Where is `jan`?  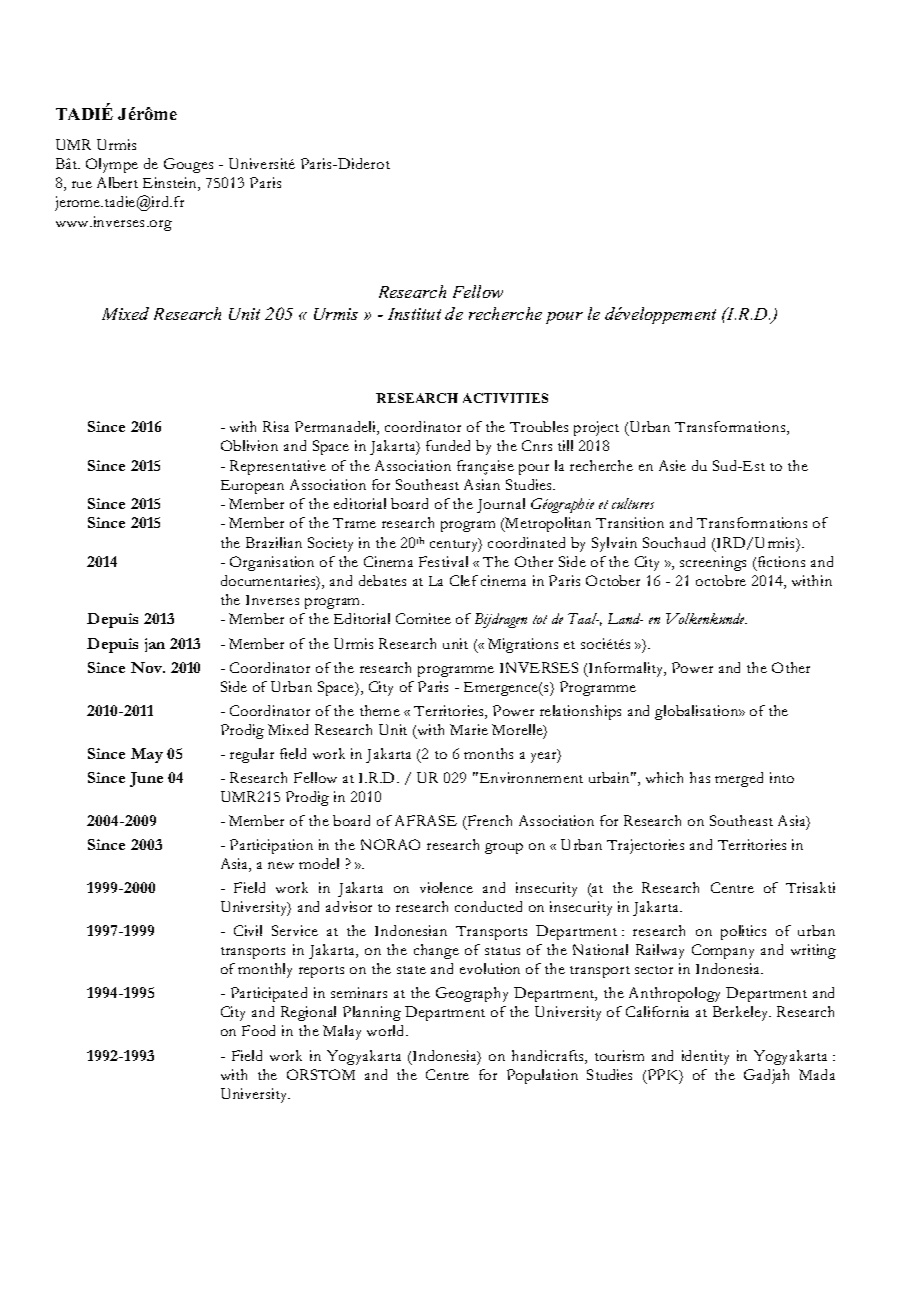
jan is located at coordinates (155, 645).
